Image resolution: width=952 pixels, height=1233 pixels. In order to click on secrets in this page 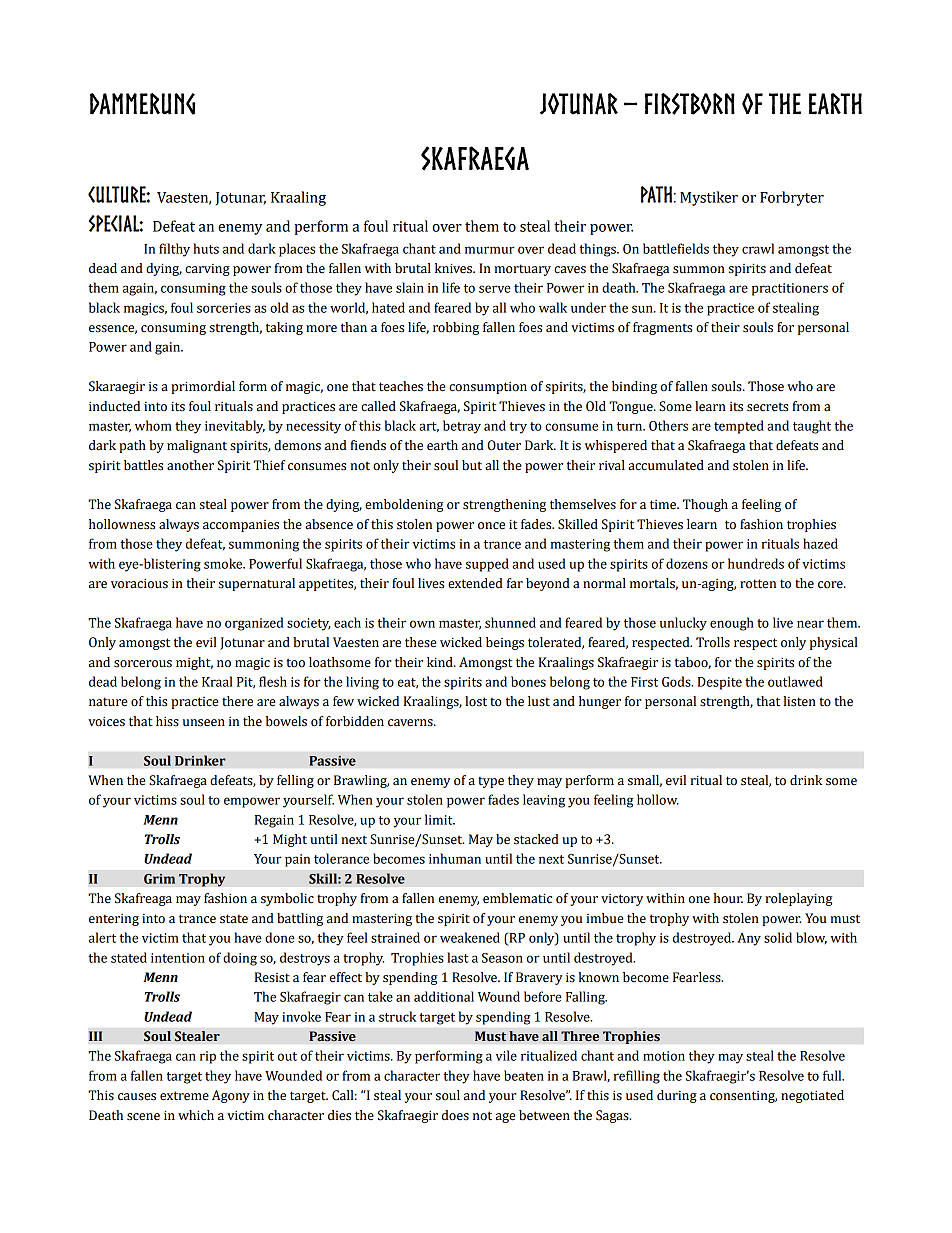, I will do `click(767, 407)`.
